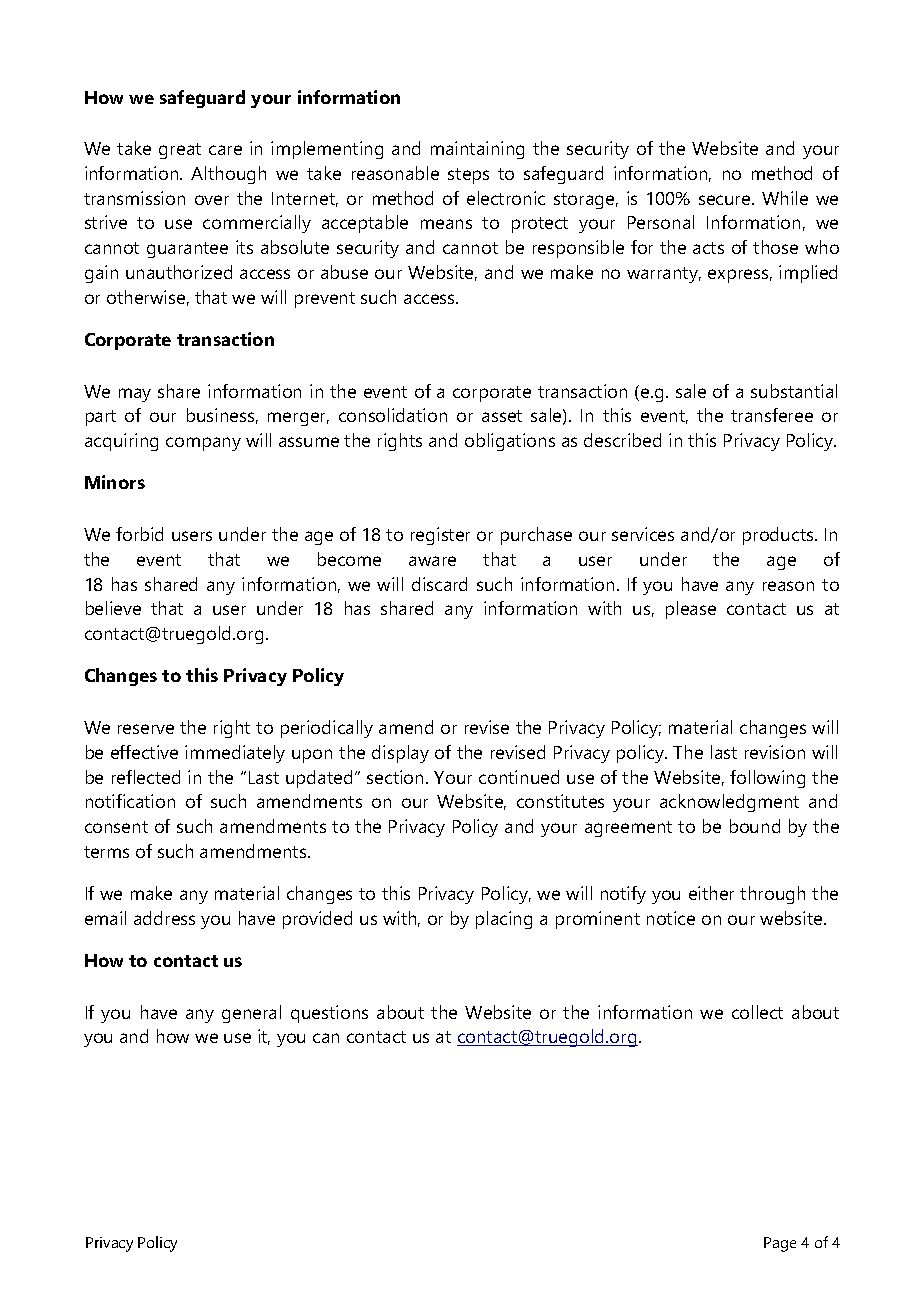 This screenshot has height=1308, width=924. Describe the element at coordinates (329, 1014) in the screenshot. I see `questions` at that location.
